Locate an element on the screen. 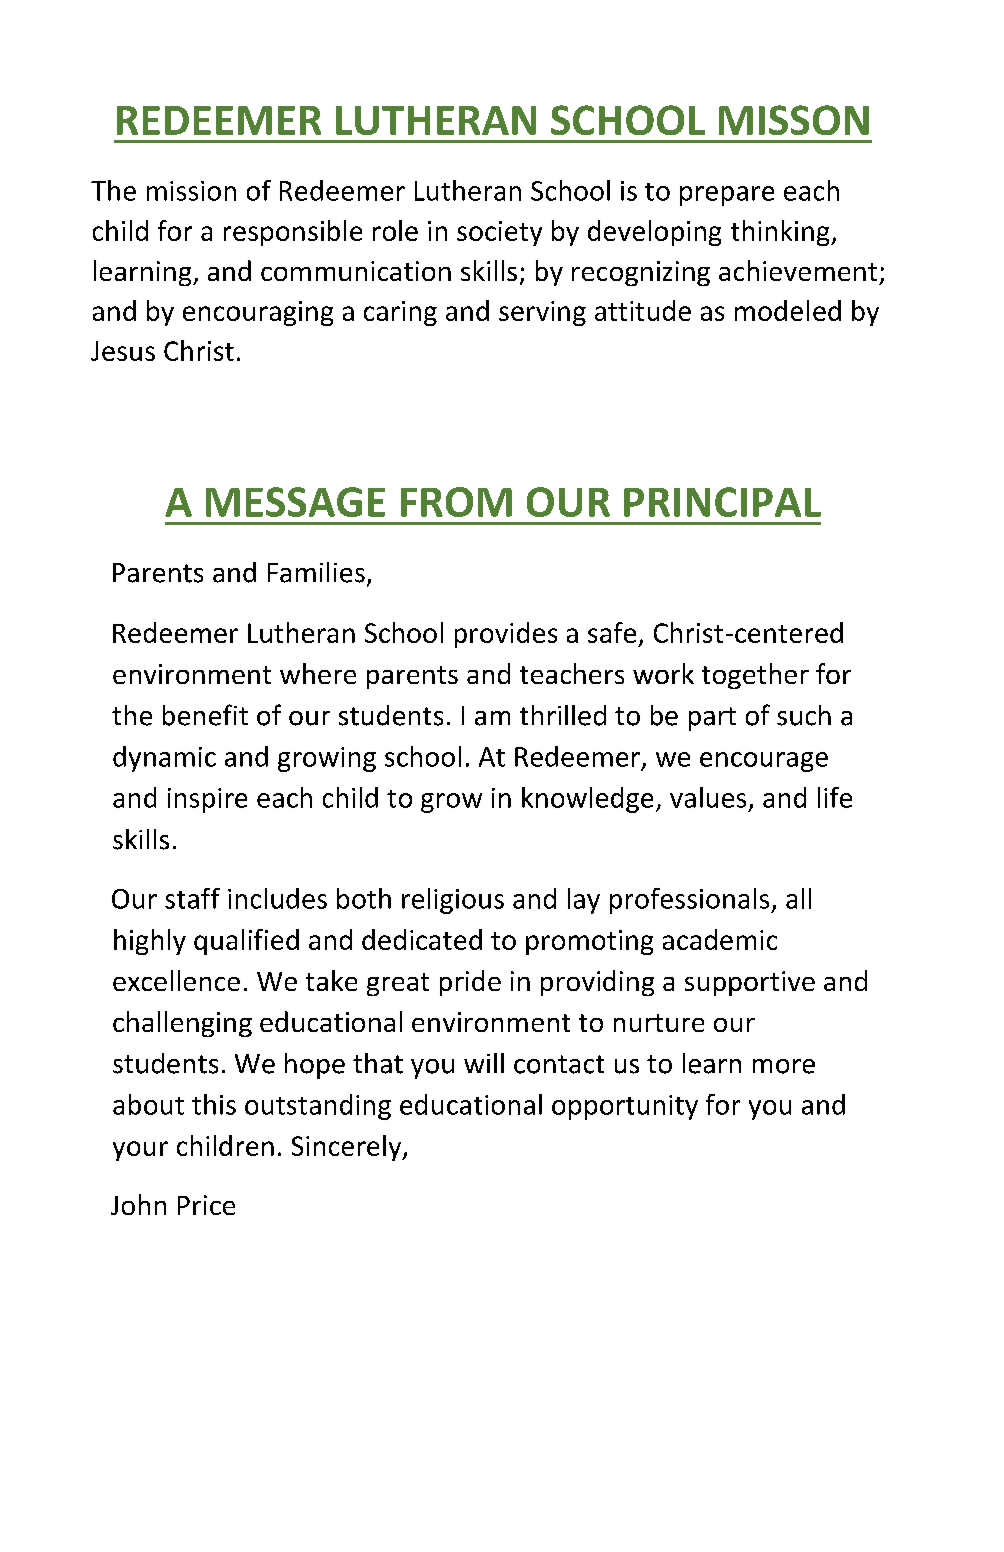  thinking is located at coordinates (781, 233).
